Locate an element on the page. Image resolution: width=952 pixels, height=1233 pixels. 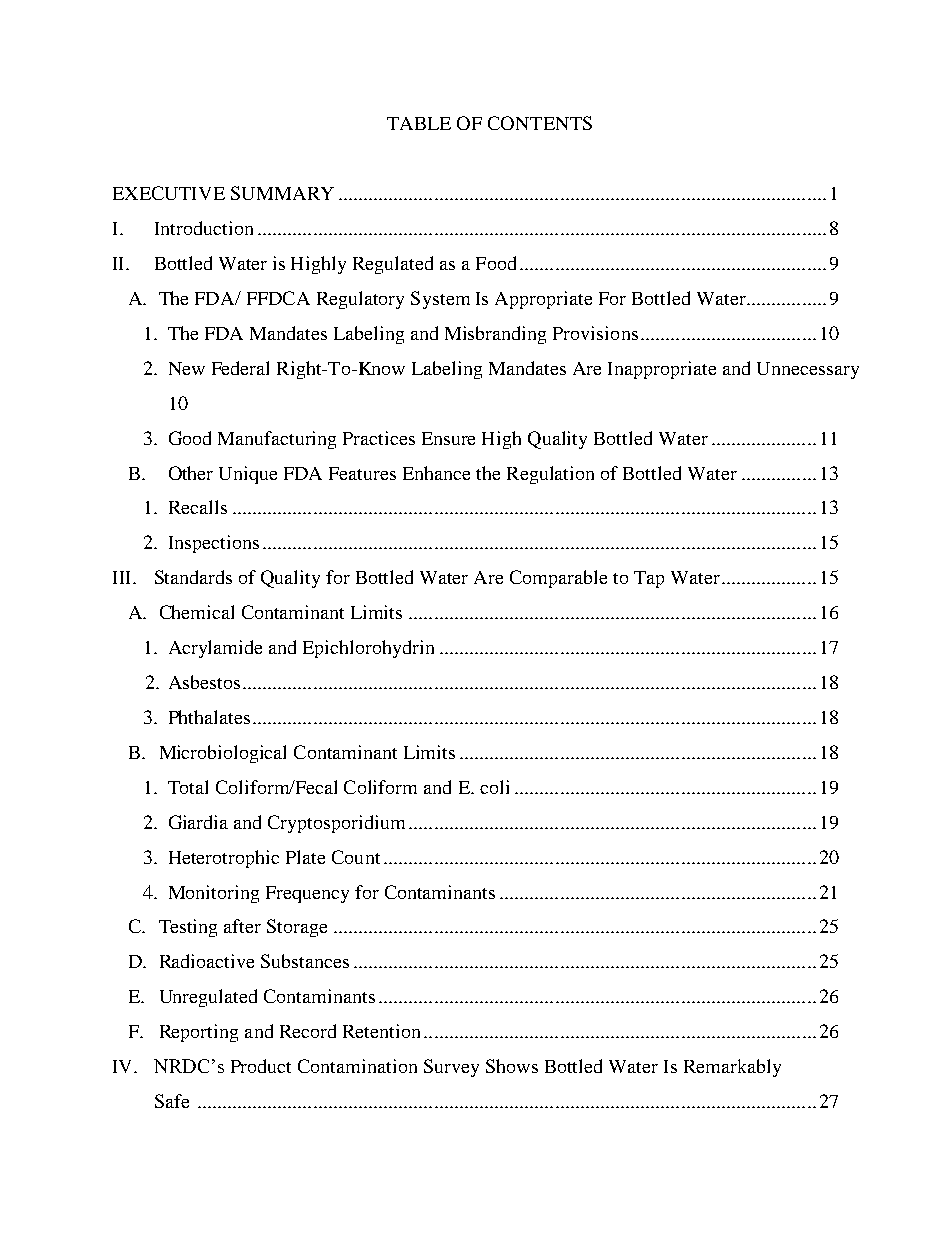
EXECUTIVE is located at coordinates (169, 193).
